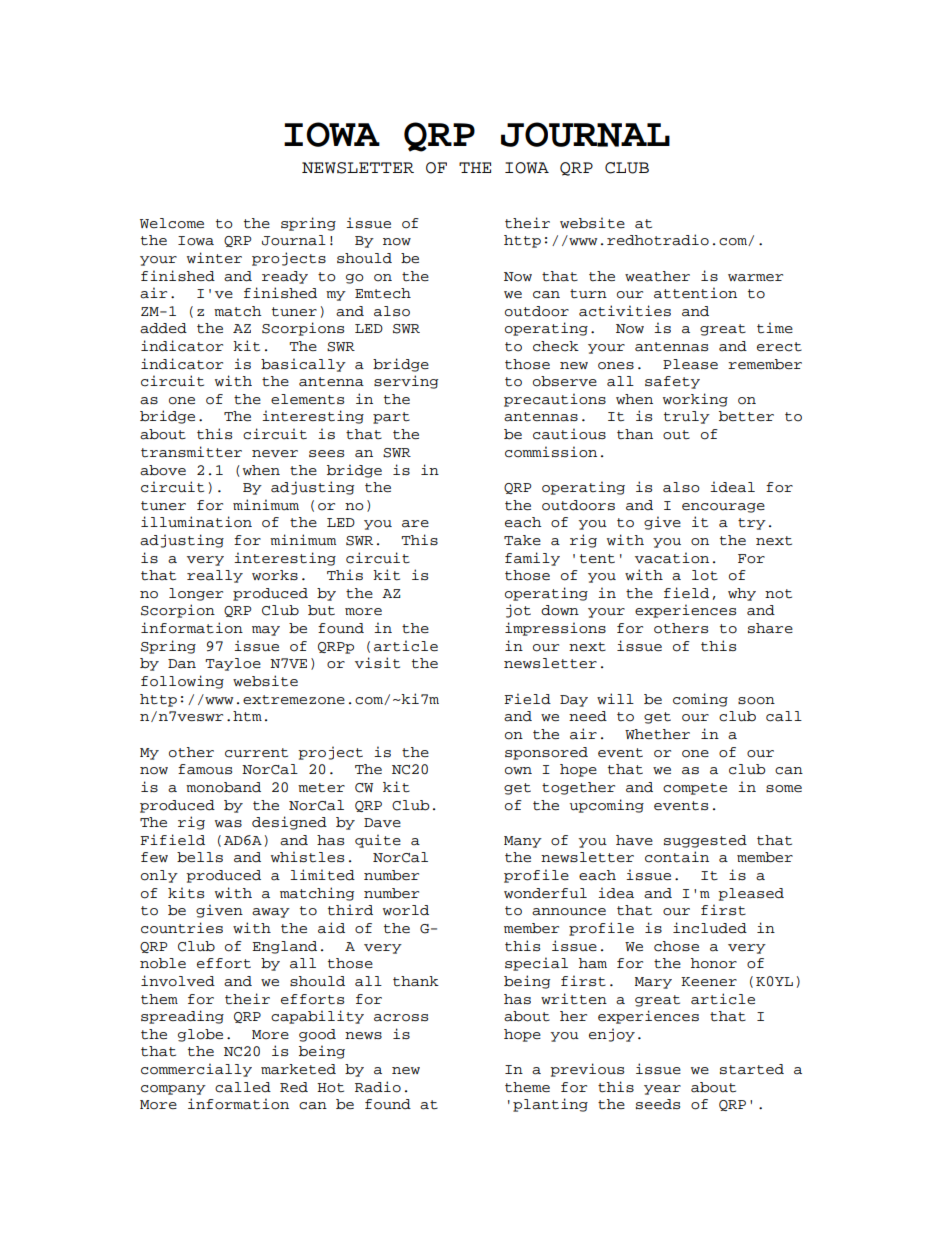 The height and width of the page is (1233, 952). I want to click on commercially, so click(196, 1070).
